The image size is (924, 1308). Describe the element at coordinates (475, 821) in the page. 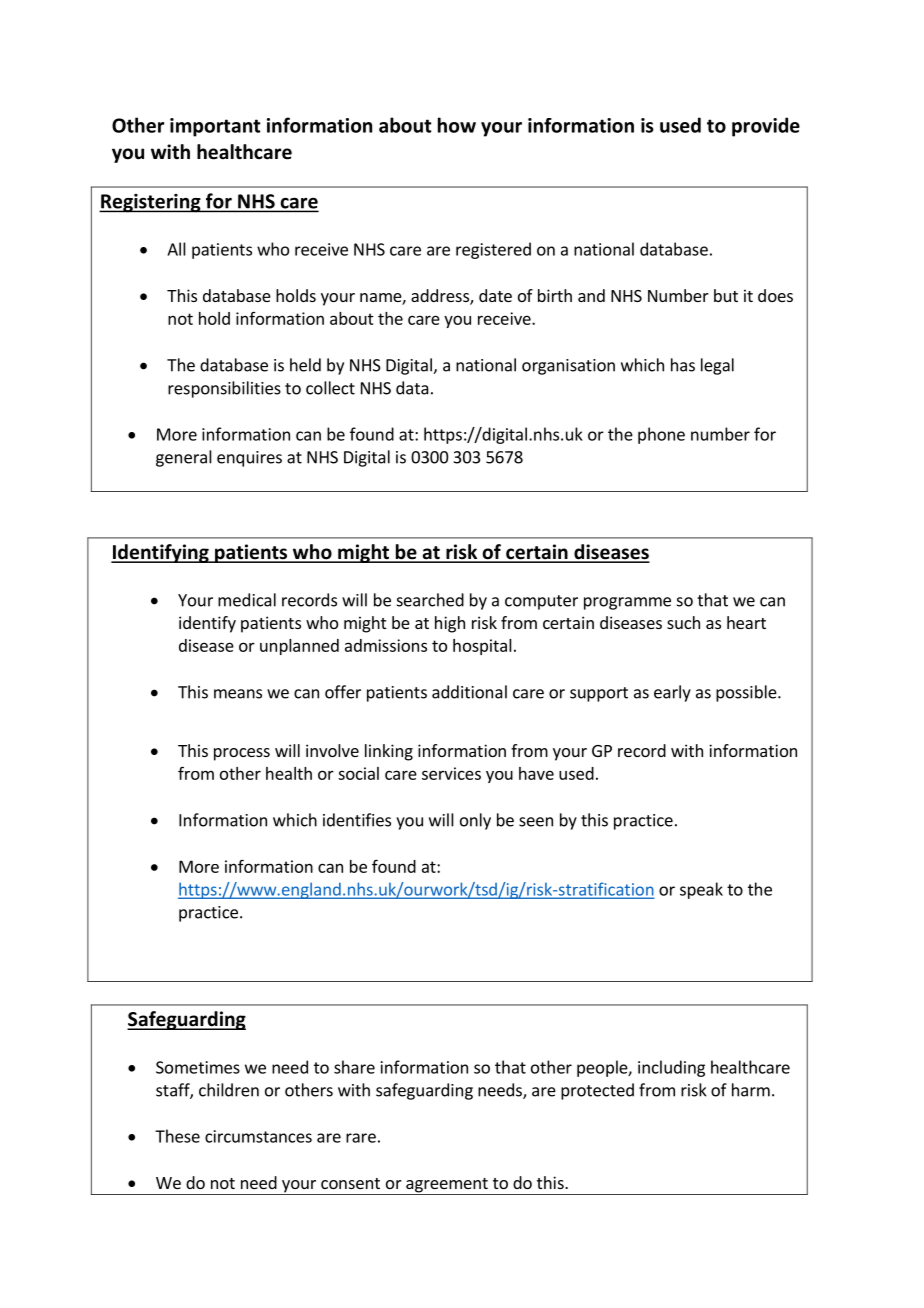

I see `only` at that location.
